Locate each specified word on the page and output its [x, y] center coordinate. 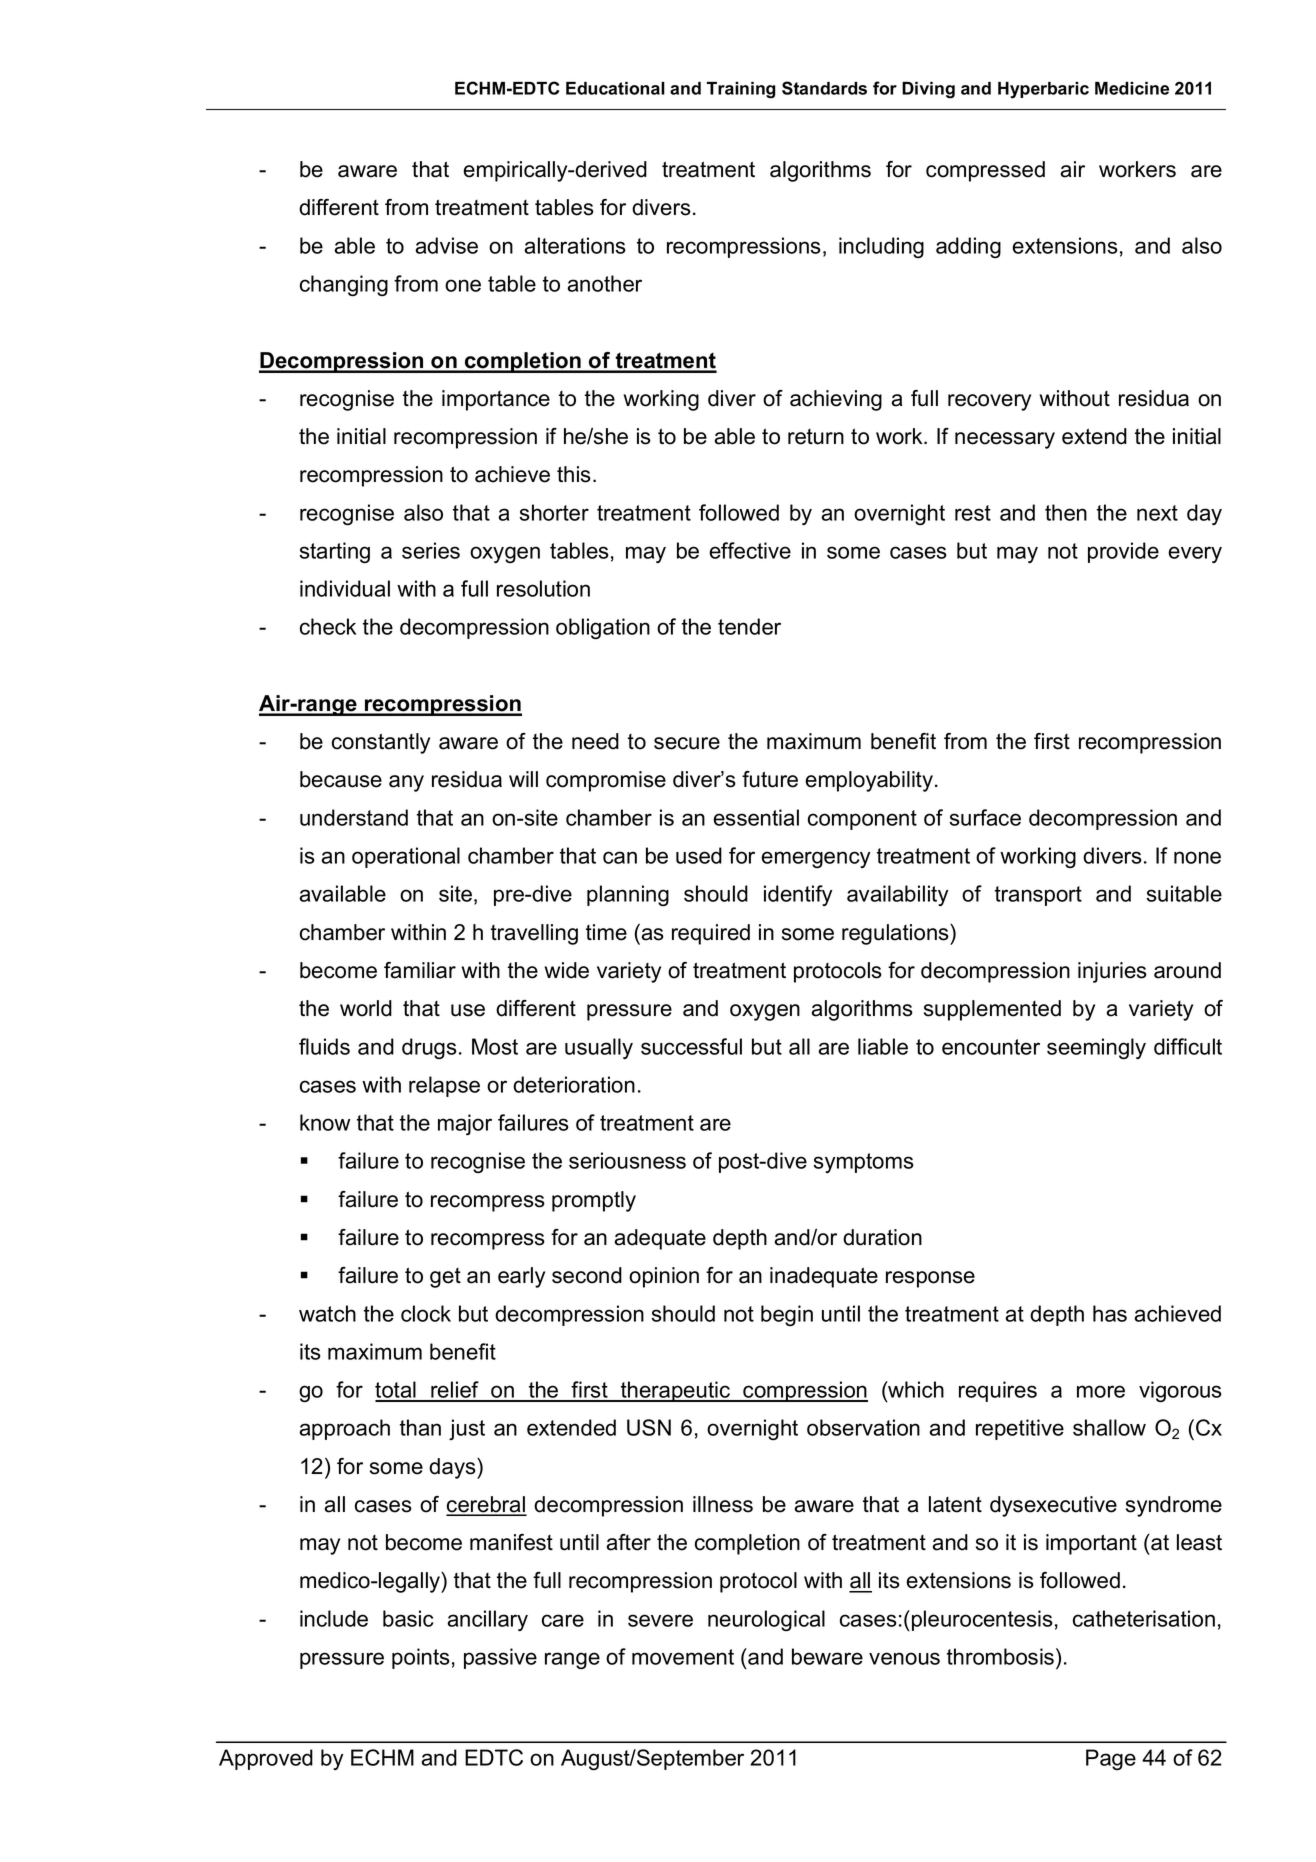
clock [426, 1313]
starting [334, 552]
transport [1038, 896]
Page [1111, 1759]
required [711, 934]
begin [787, 1315]
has [1110, 1313]
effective [750, 550]
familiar [420, 970]
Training [741, 90]
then [1066, 512]
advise [446, 245]
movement [683, 1657]
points [421, 1658]
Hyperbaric [1043, 90]
